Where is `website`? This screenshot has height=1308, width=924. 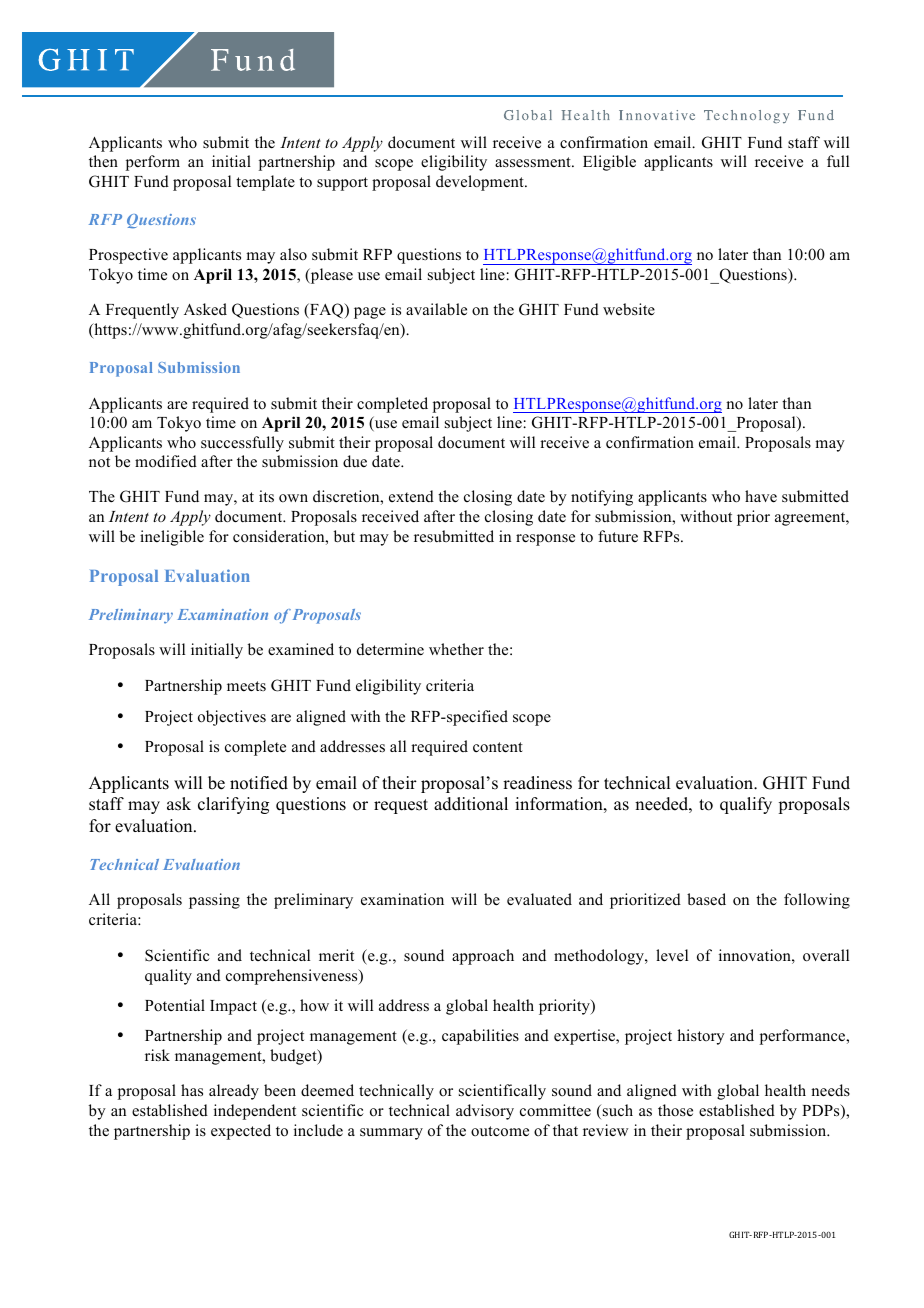 website is located at coordinates (629, 309).
